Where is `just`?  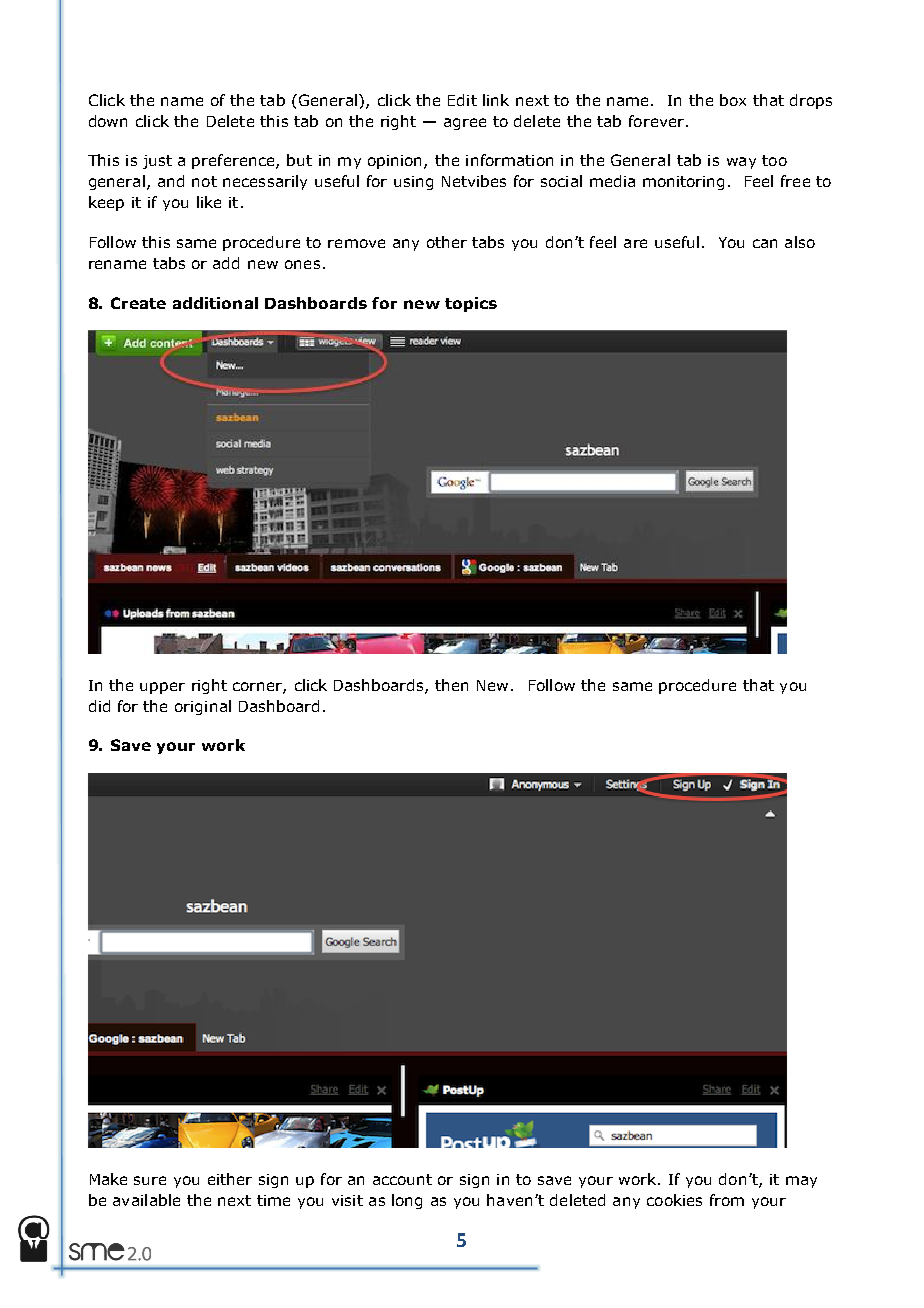 just is located at coordinates (157, 162).
